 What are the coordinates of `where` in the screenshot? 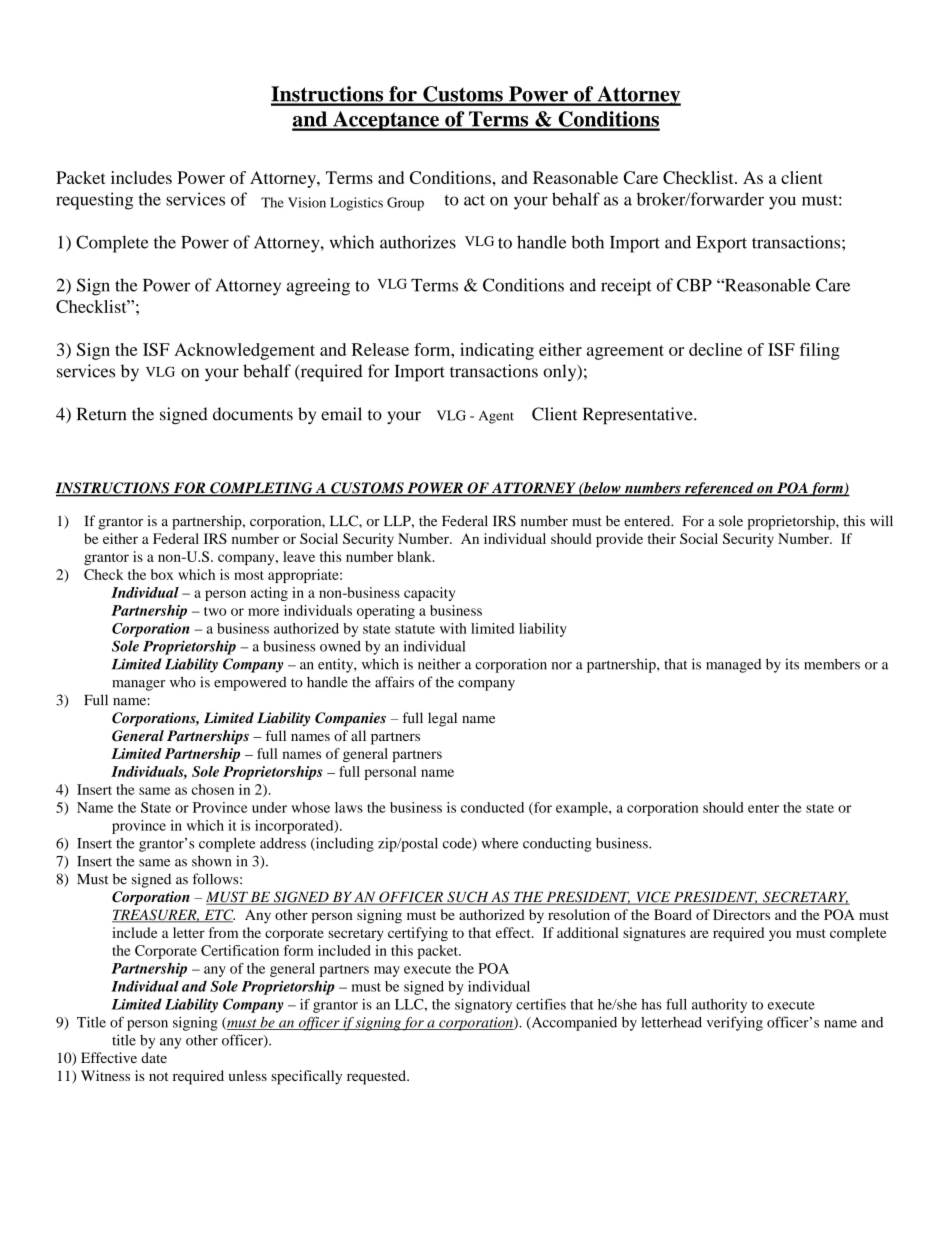 It's located at (499, 843).
